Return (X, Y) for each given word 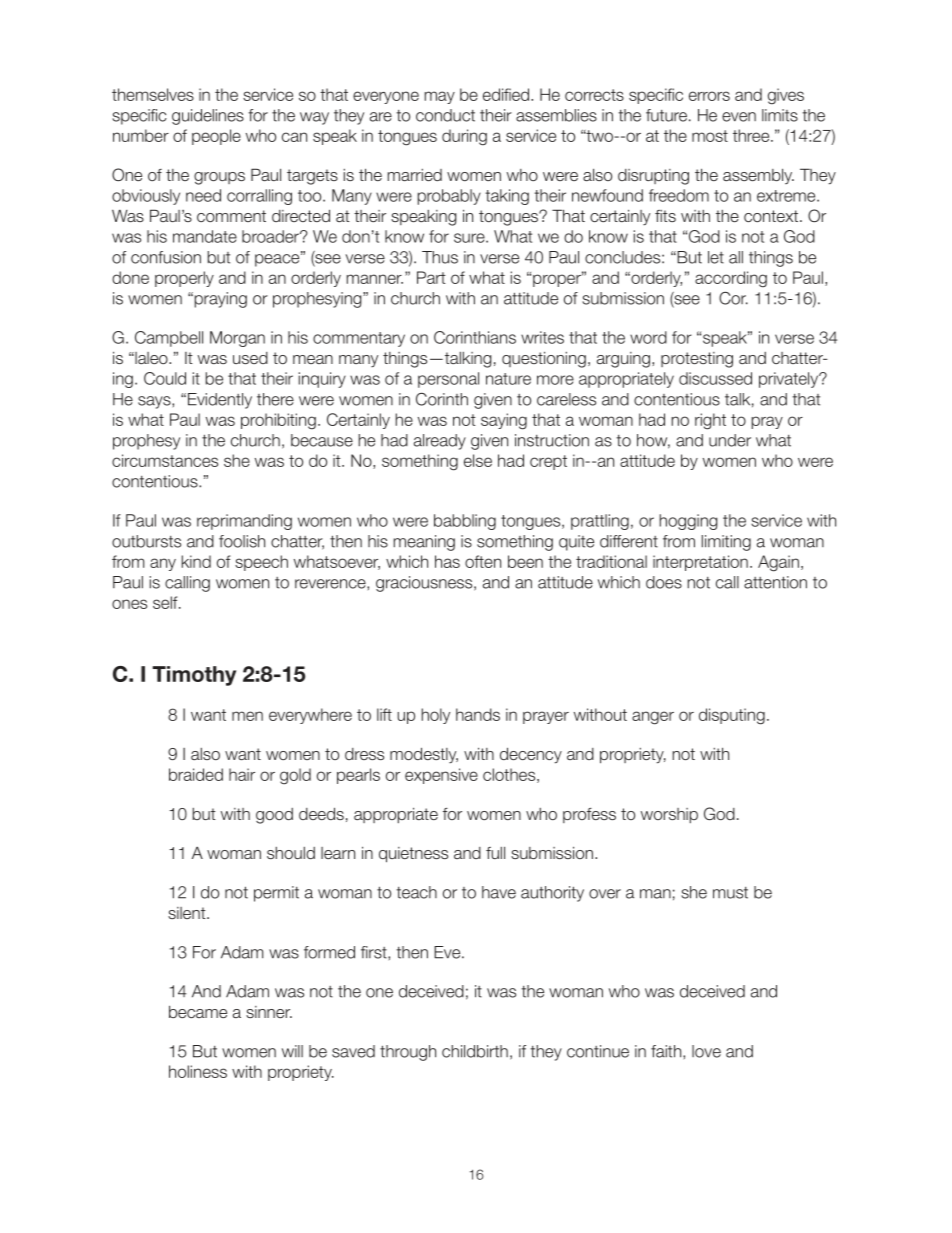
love (706, 1051)
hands (478, 714)
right (710, 421)
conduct (445, 115)
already (440, 442)
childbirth (475, 1051)
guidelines (208, 117)
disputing (732, 716)
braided (196, 774)
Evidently (220, 401)
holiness (198, 1071)
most (710, 136)
